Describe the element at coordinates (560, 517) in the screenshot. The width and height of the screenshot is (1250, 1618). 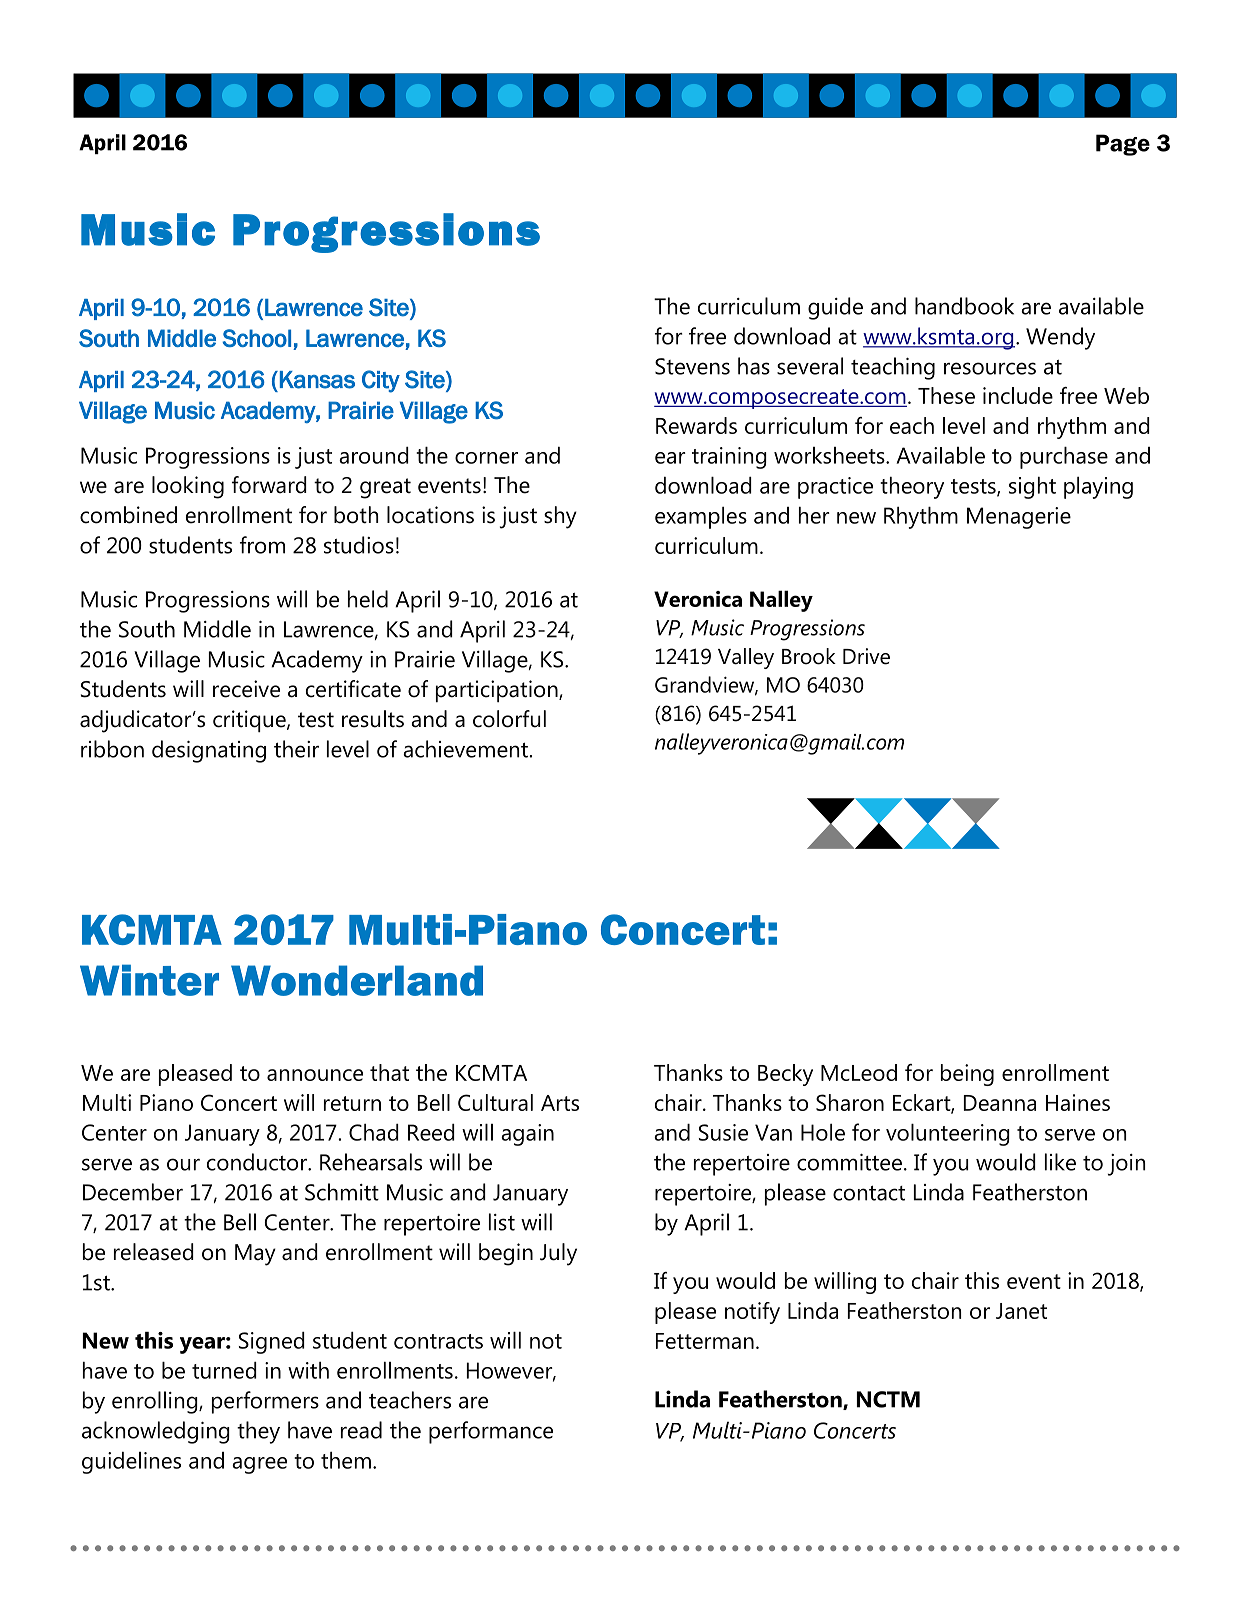
I see `shy` at that location.
